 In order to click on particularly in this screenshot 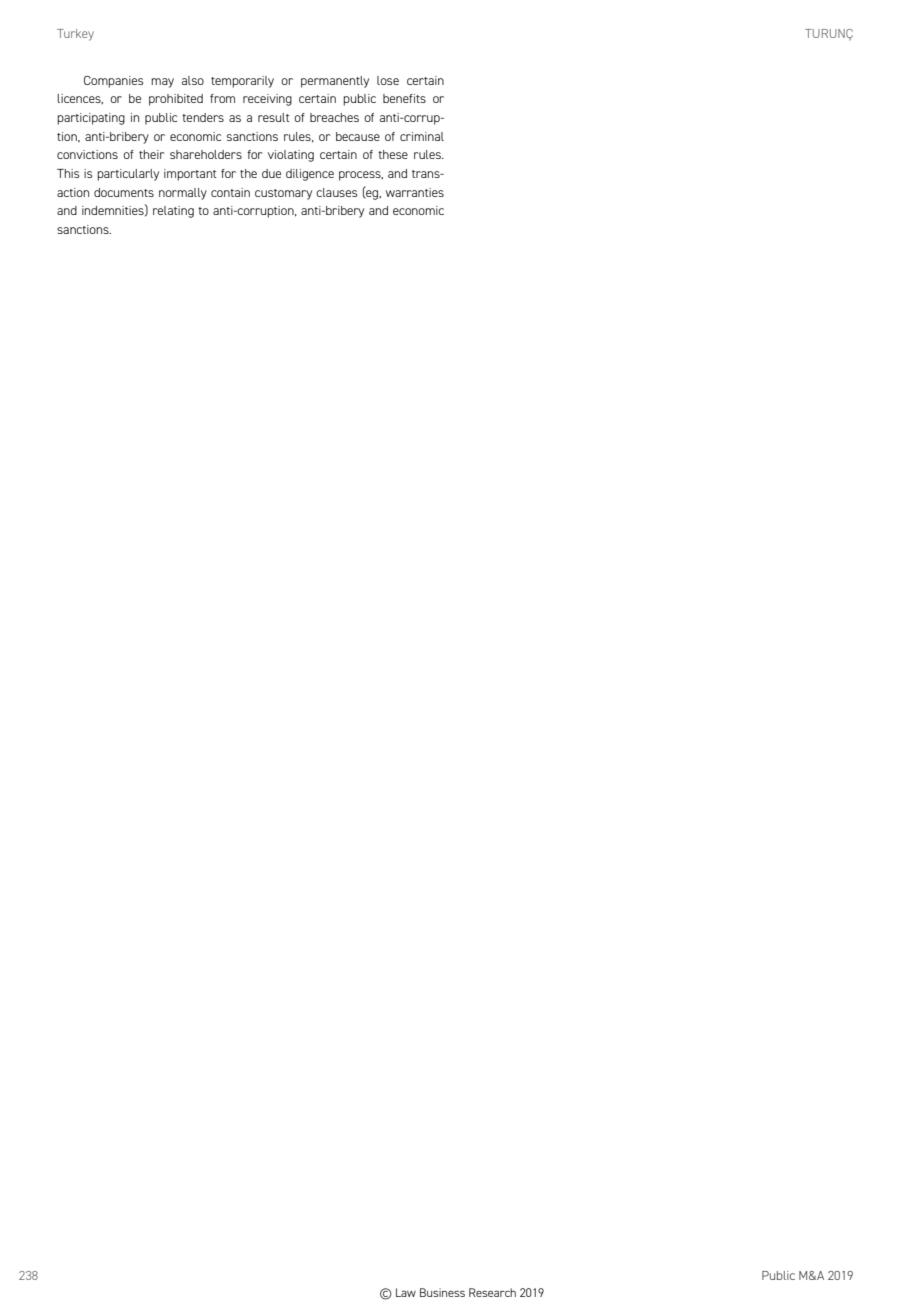, I will do `click(128, 175)`.
